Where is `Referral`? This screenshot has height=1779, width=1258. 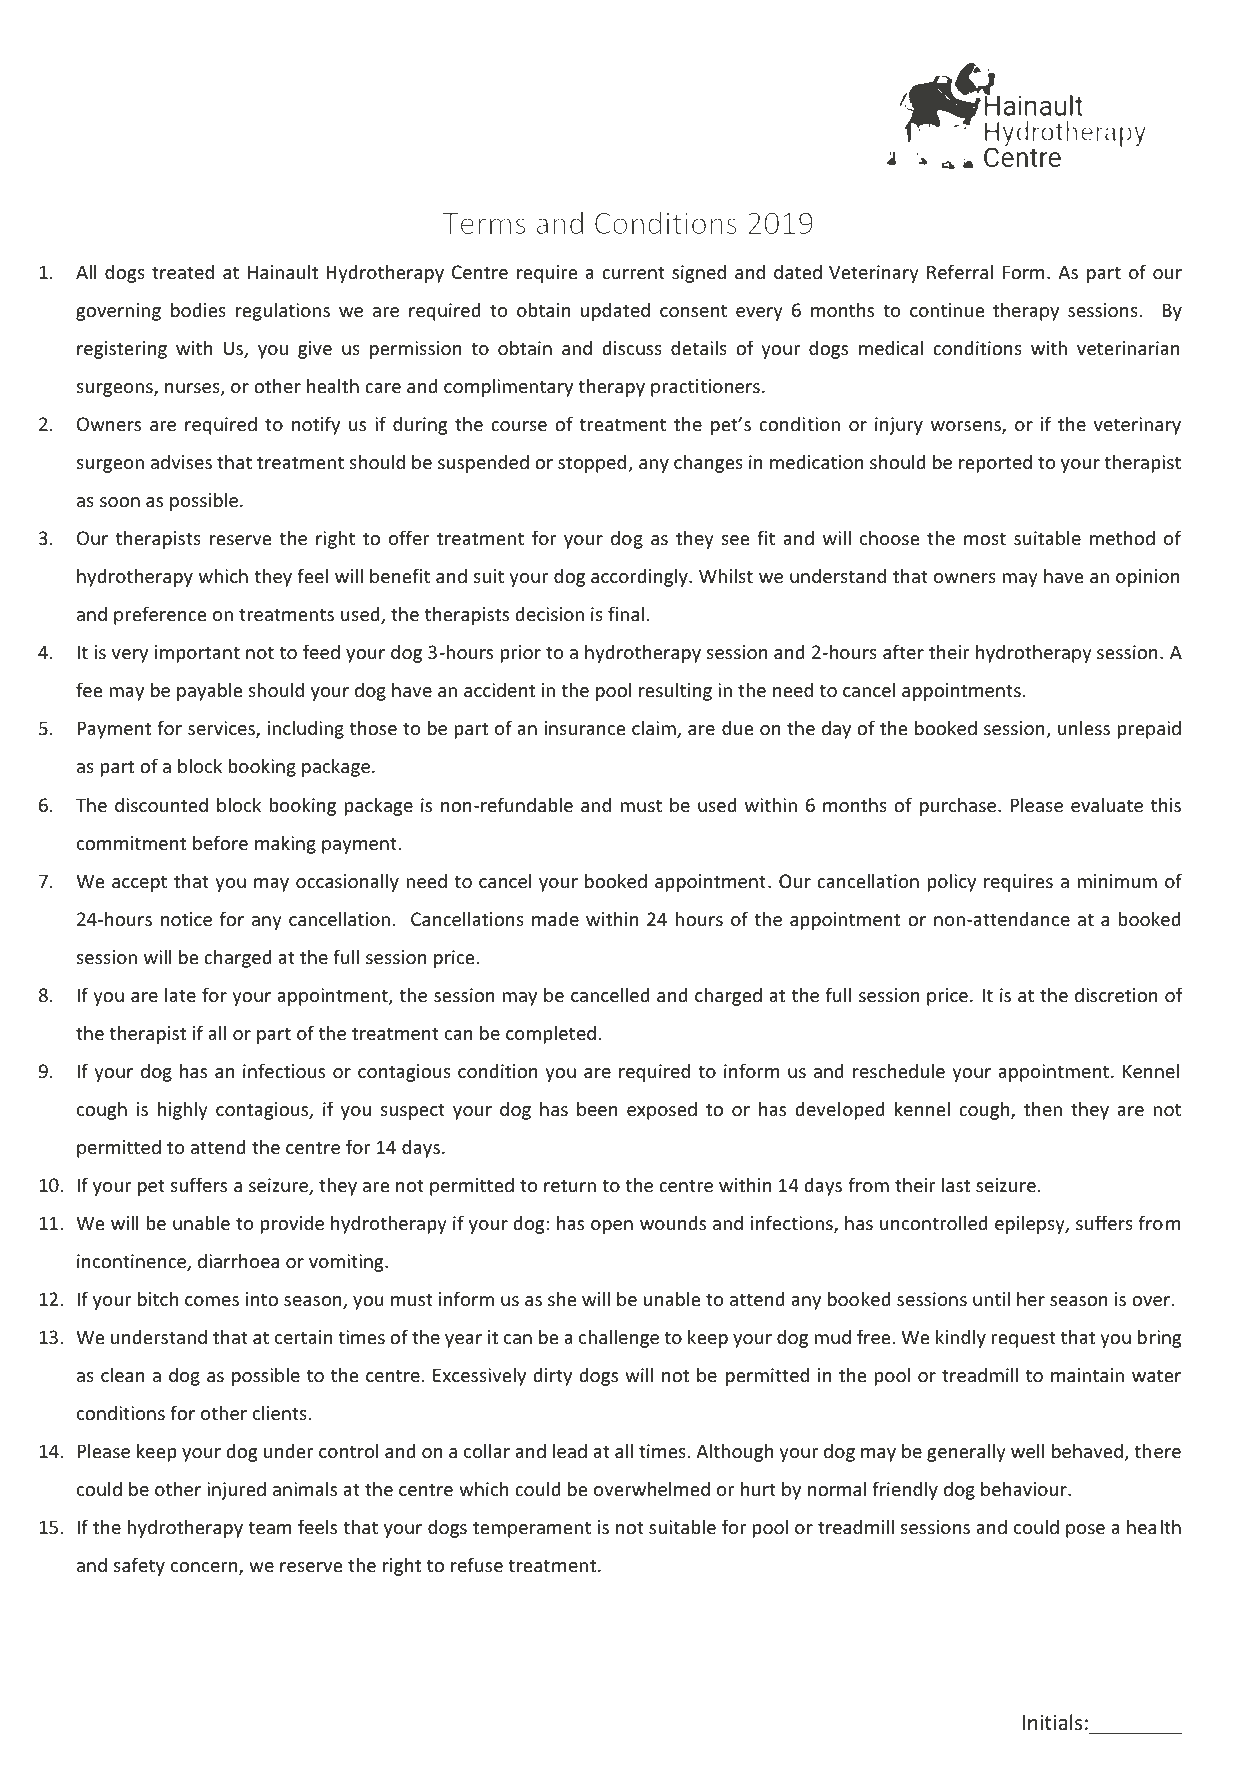
Referral is located at coordinates (960, 271).
